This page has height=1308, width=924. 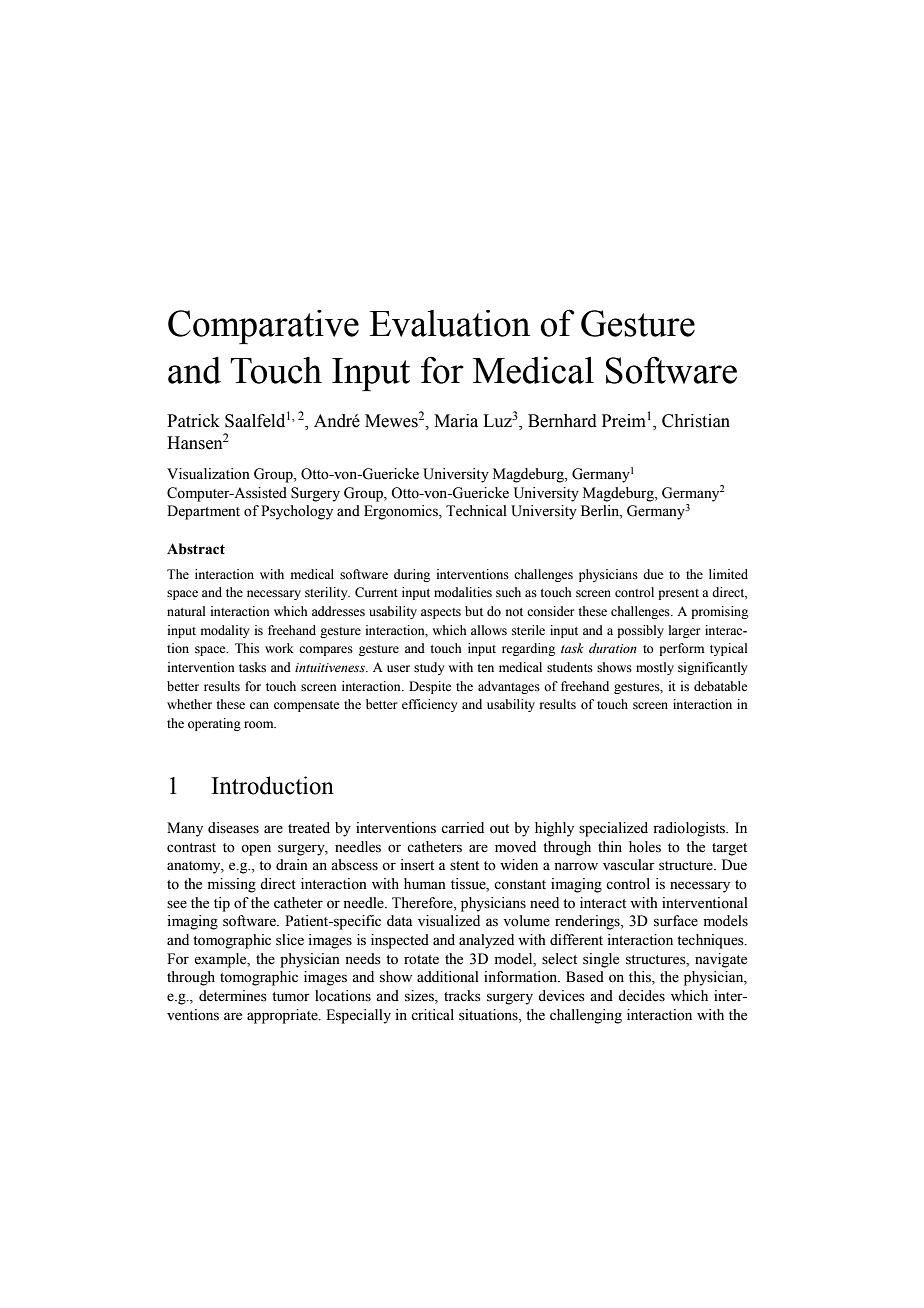 What do you see at coordinates (655, 668) in the page?
I see `mostly` at bounding box center [655, 668].
